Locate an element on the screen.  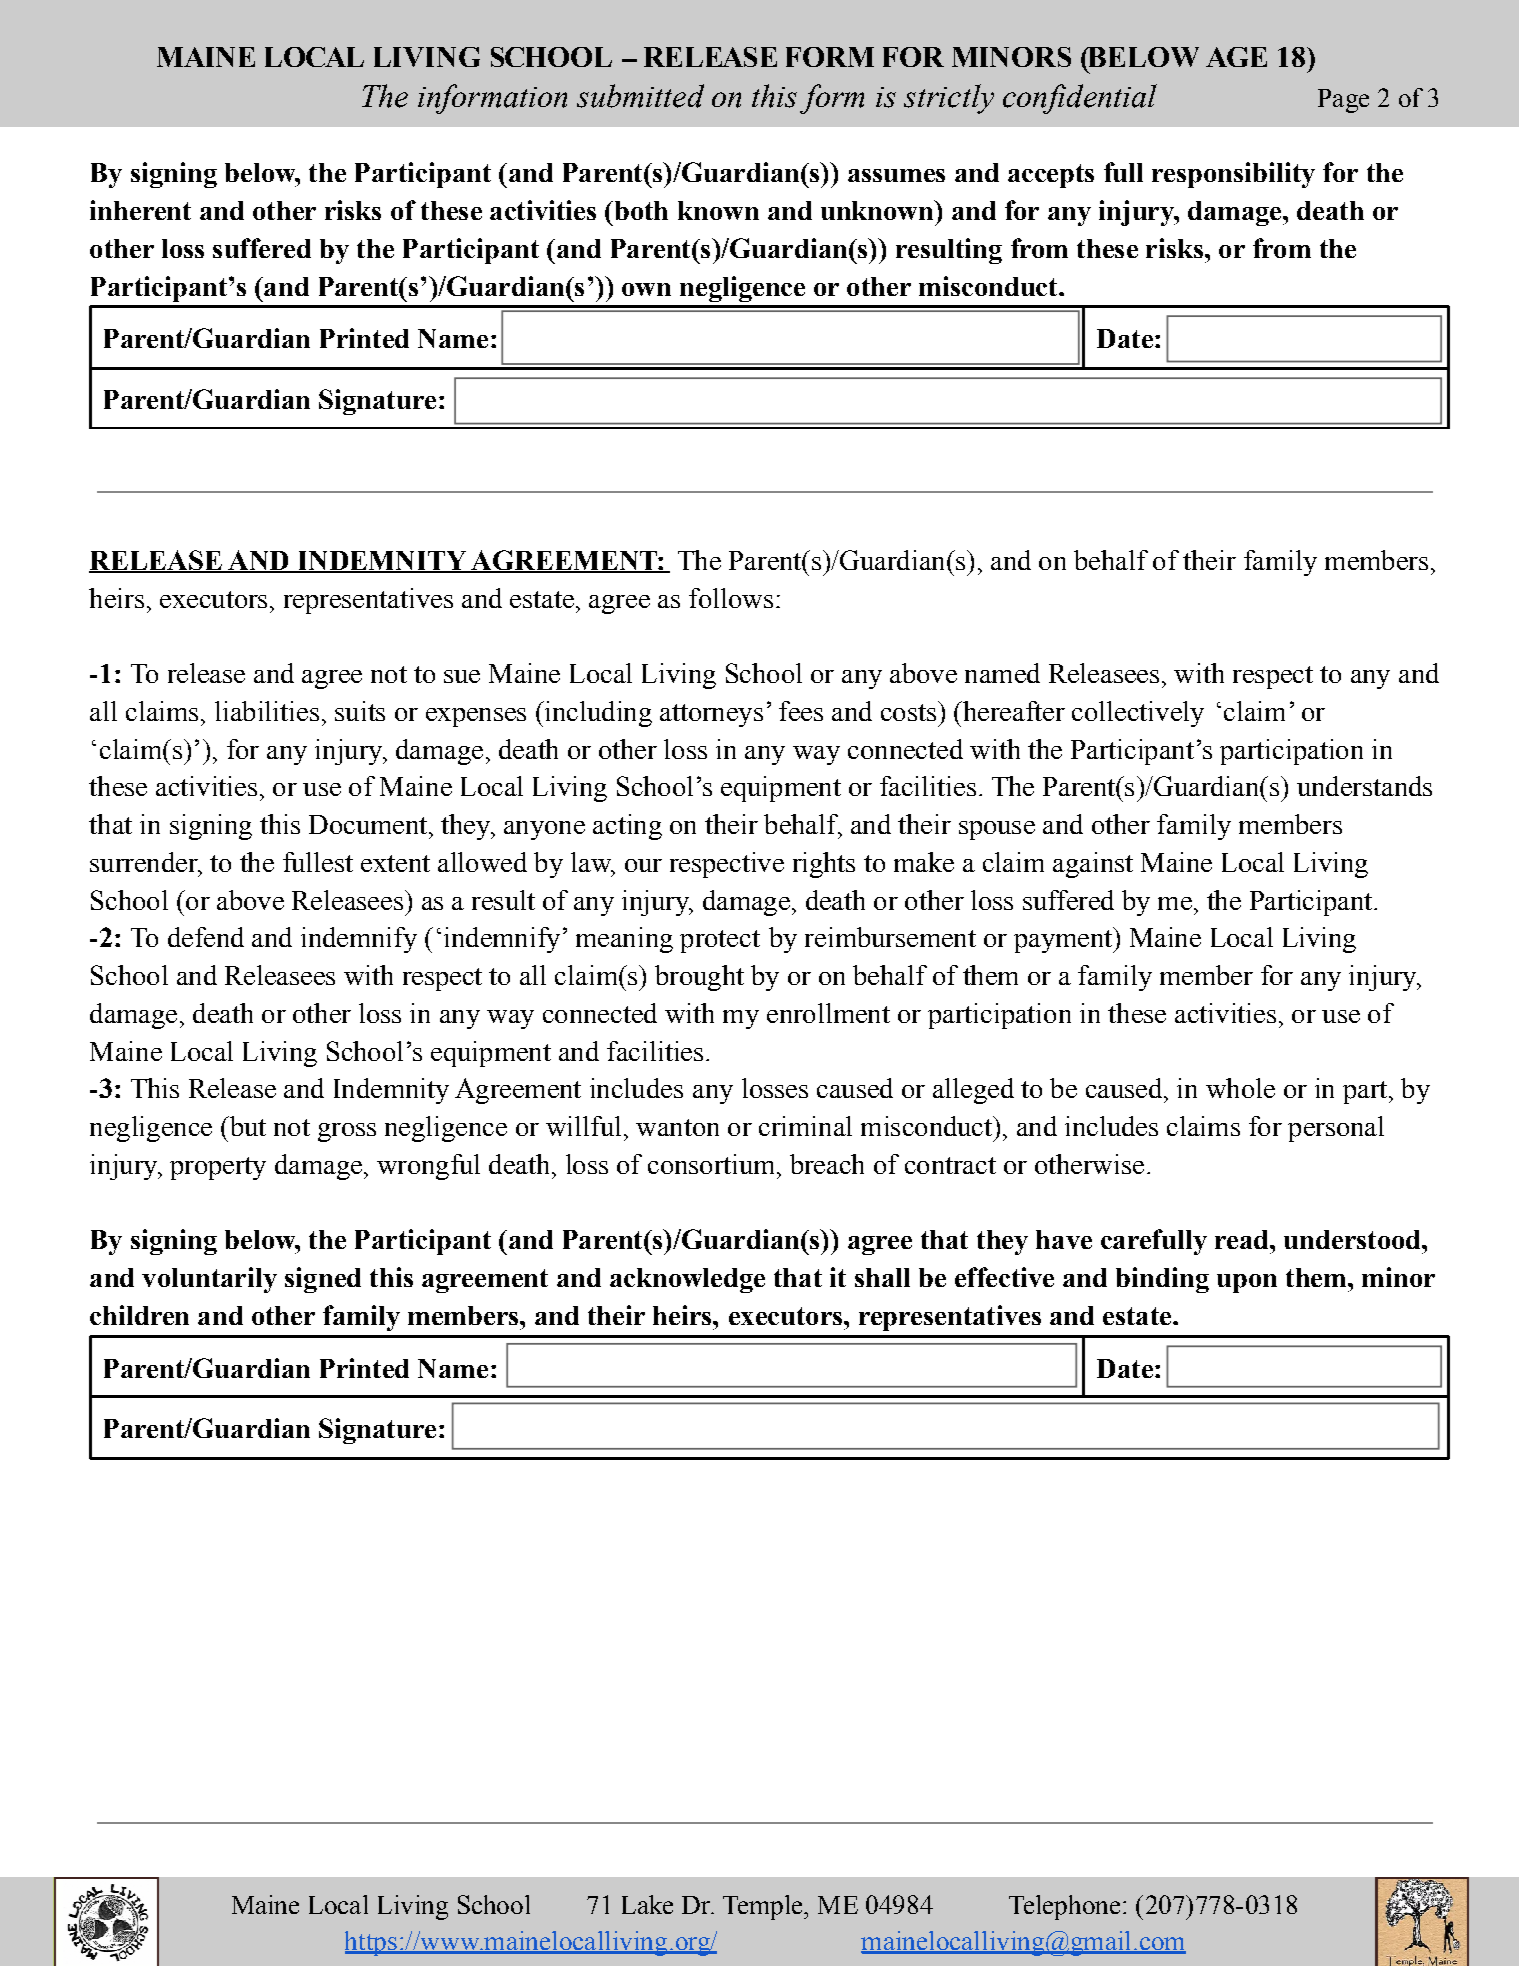
acknowledge is located at coordinates (687, 1280).
